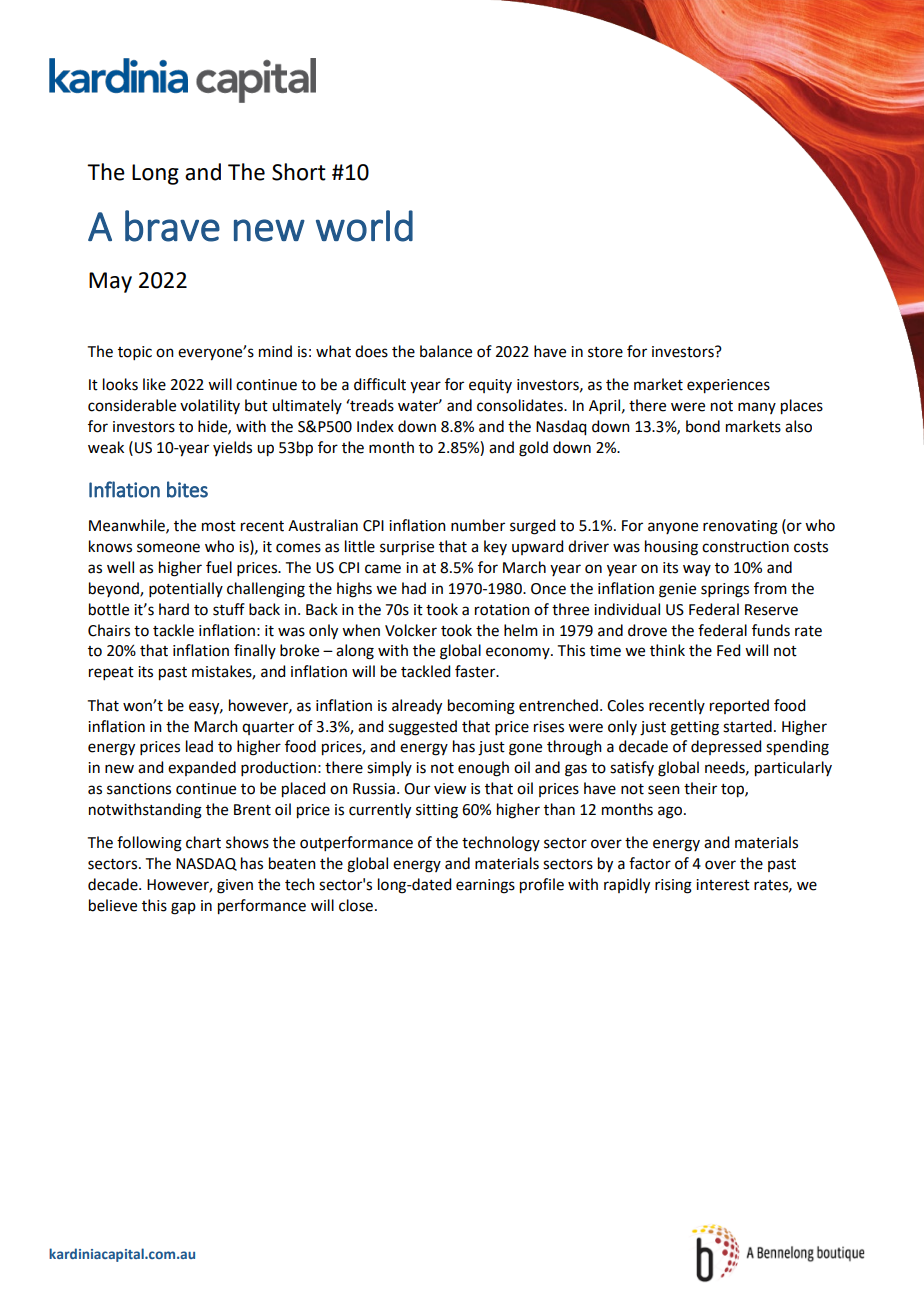  Describe the element at coordinates (364, 226) in the document. I see `world` at that location.
